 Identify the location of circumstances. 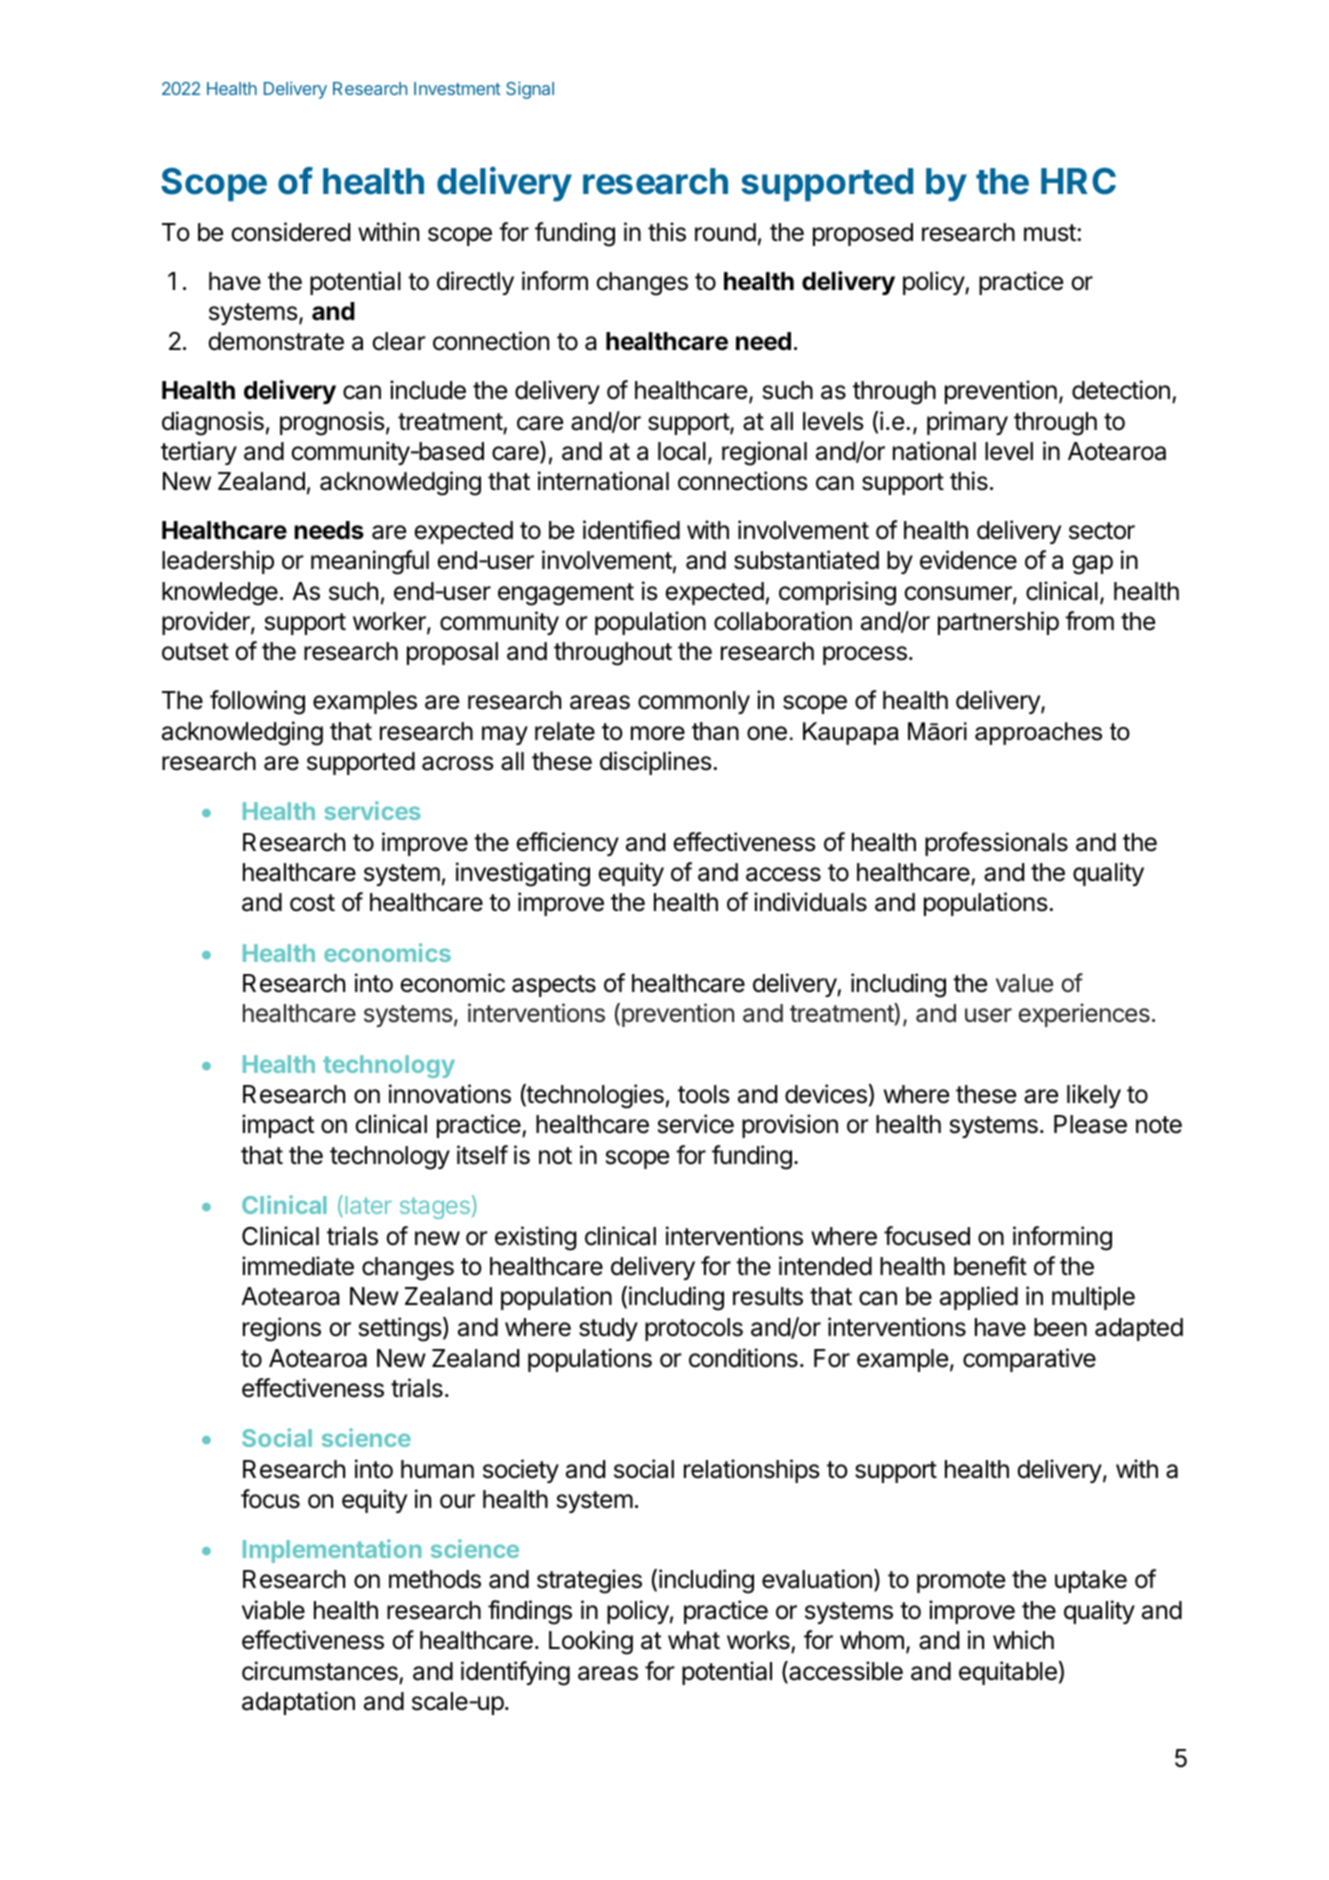
(320, 1671).
